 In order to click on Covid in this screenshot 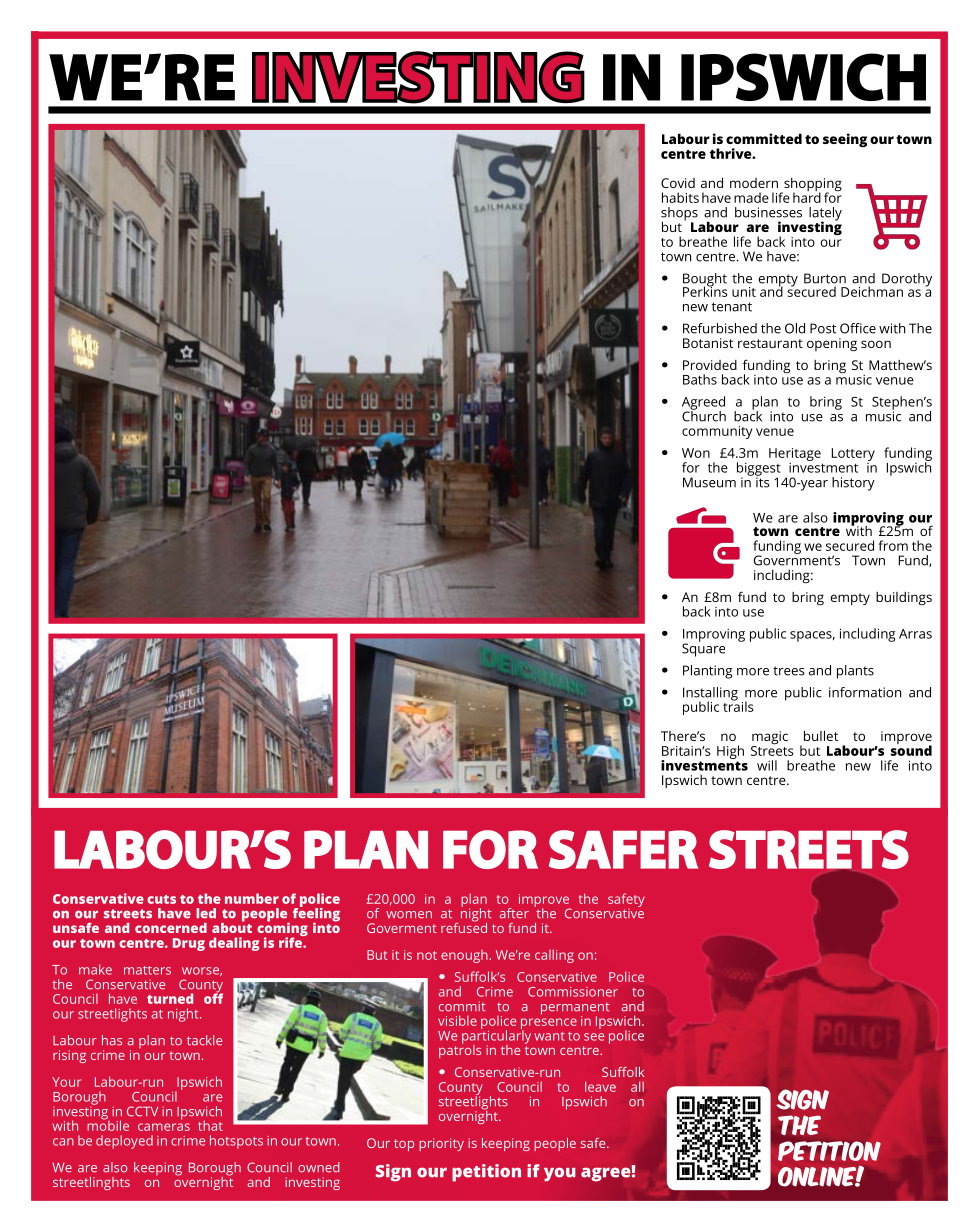, I will do `click(678, 183)`.
